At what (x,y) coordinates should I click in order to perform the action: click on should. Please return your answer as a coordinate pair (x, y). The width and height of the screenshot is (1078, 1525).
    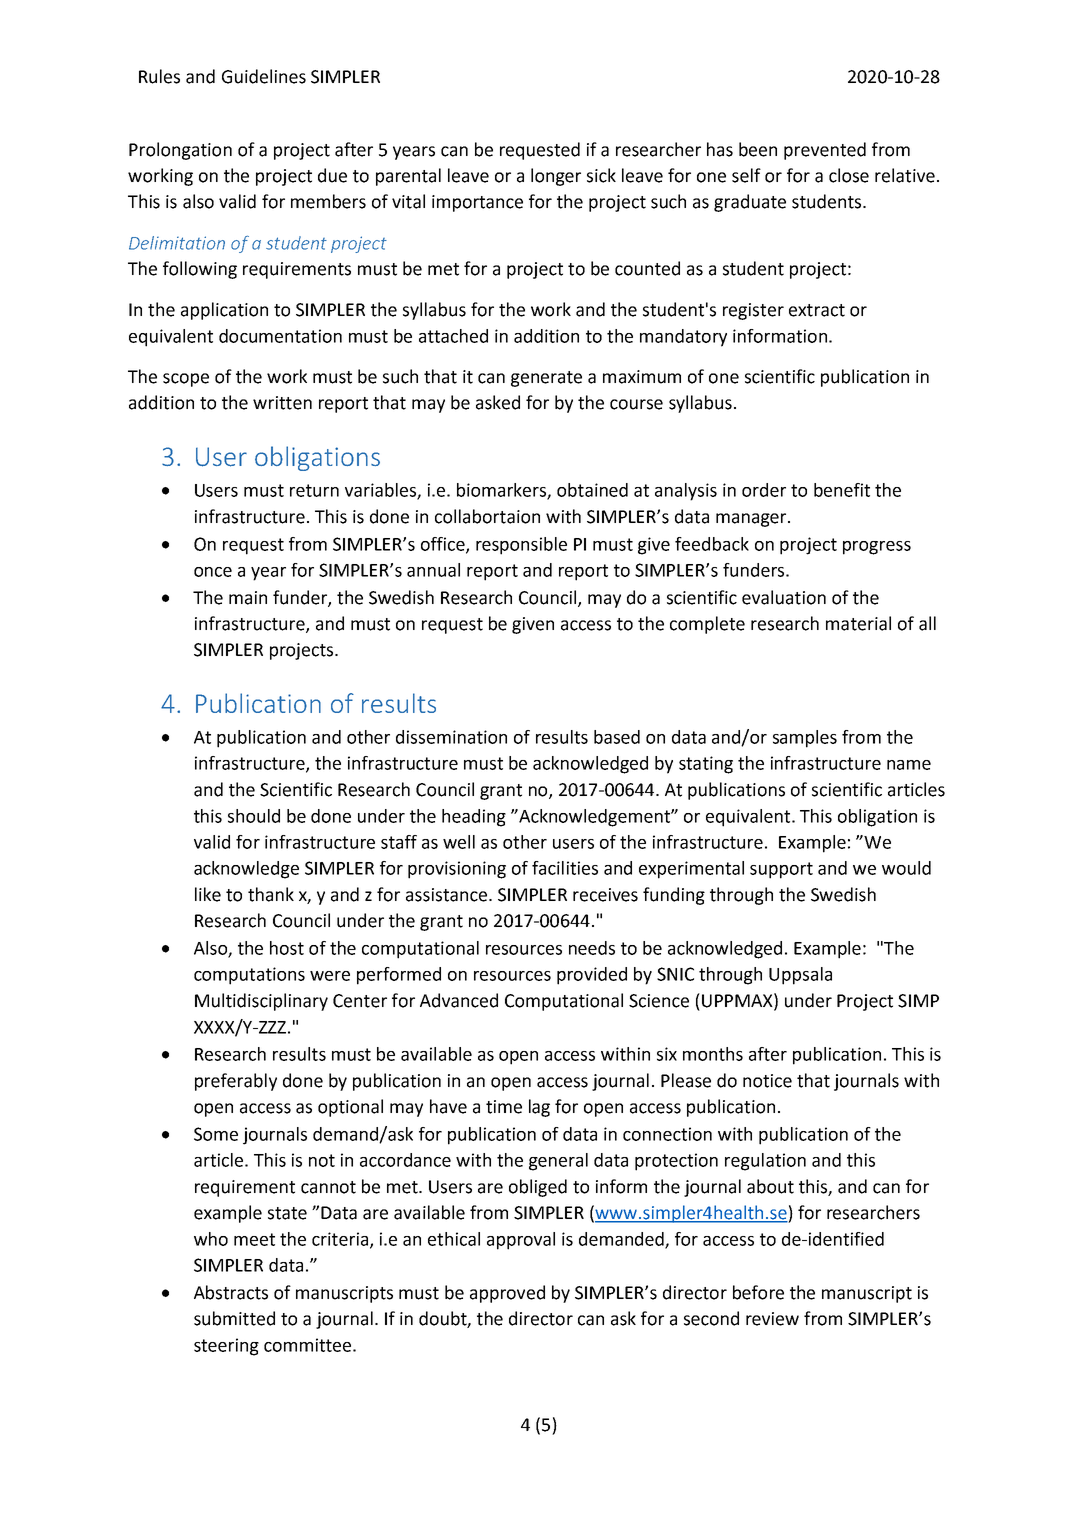
    Looking at the image, I should click on (254, 816).
